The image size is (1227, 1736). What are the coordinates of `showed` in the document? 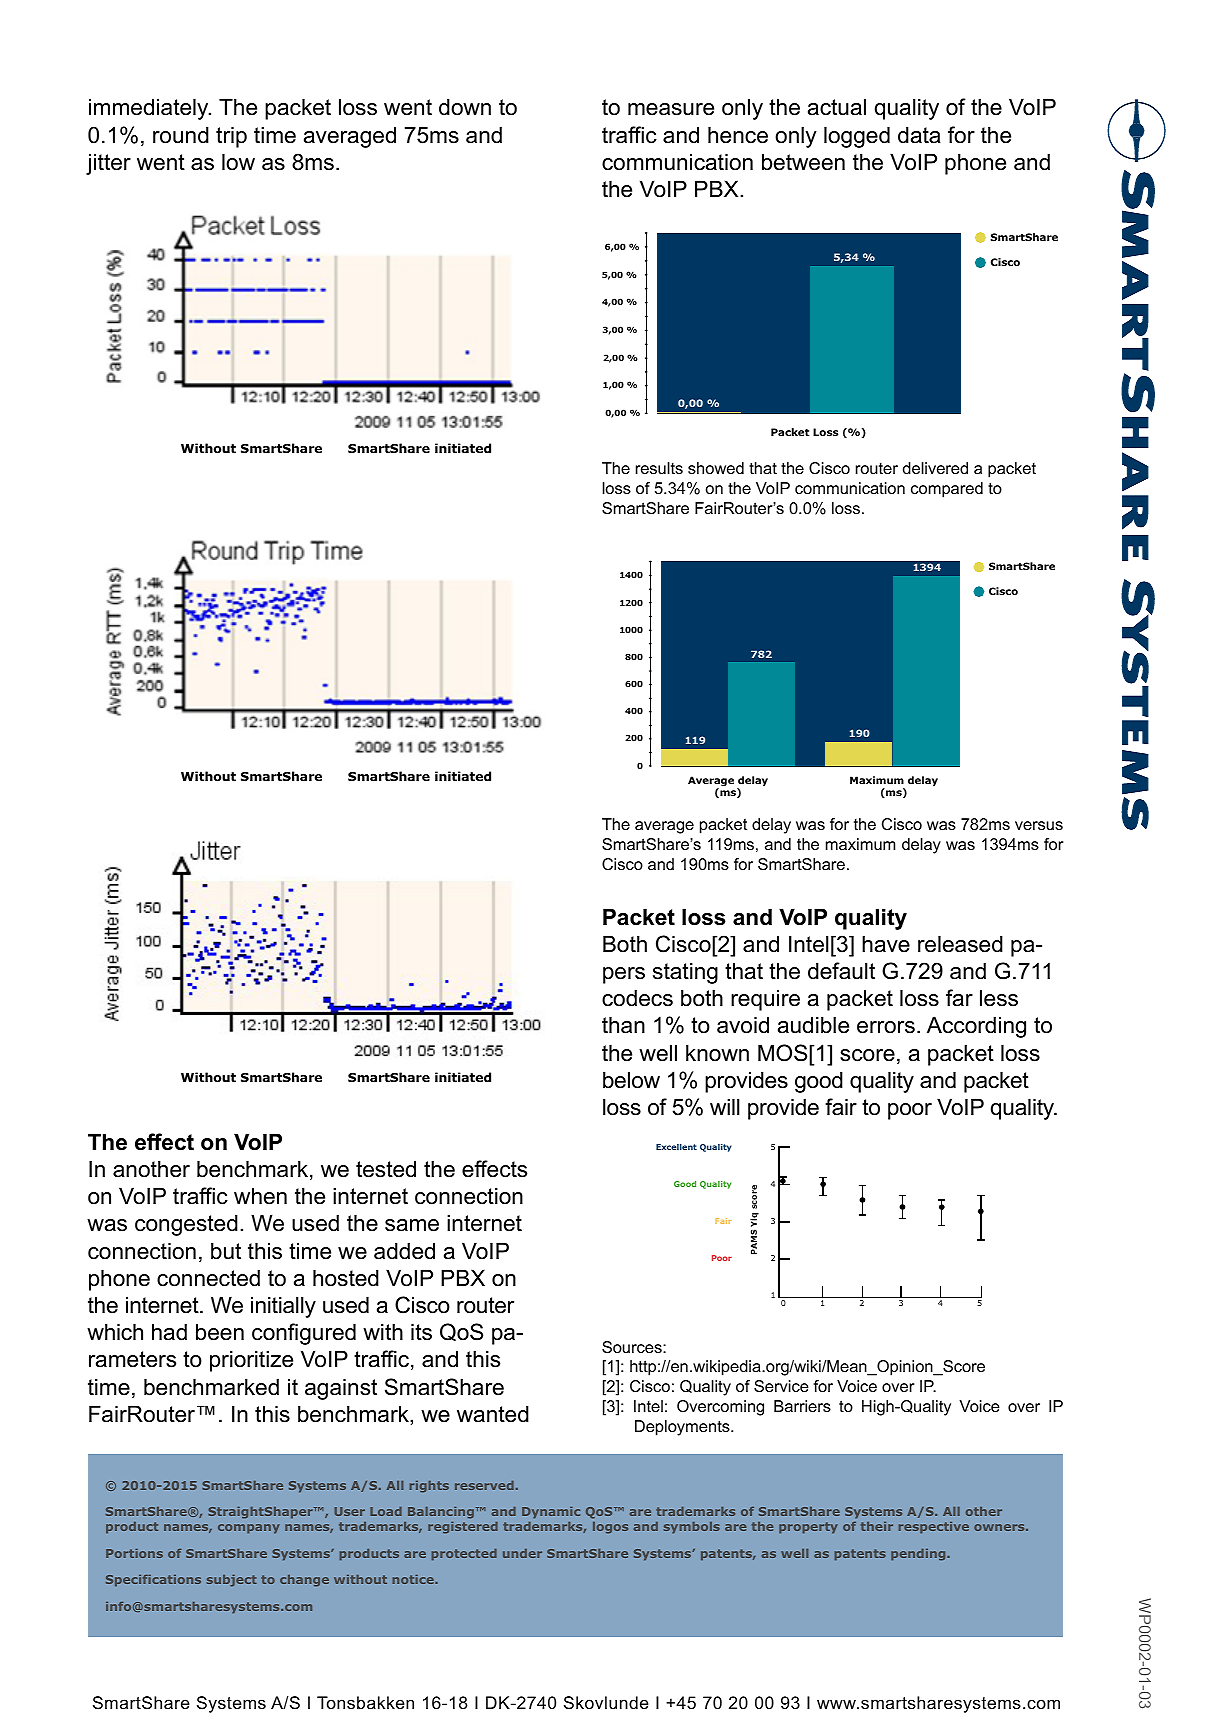 It's located at (716, 468).
